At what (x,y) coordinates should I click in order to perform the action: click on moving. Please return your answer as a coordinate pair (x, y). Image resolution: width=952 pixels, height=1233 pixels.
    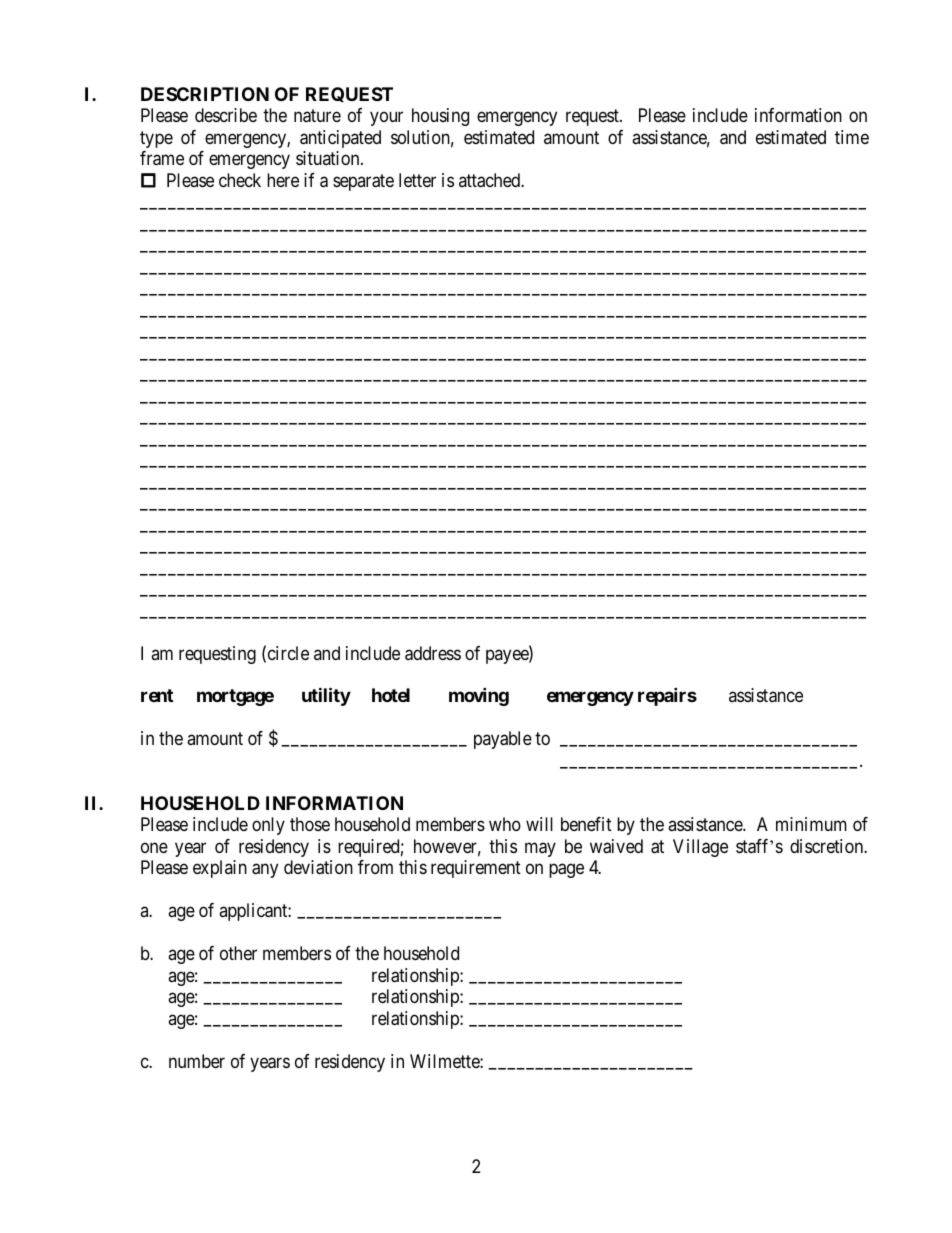
    Looking at the image, I should click on (479, 697).
